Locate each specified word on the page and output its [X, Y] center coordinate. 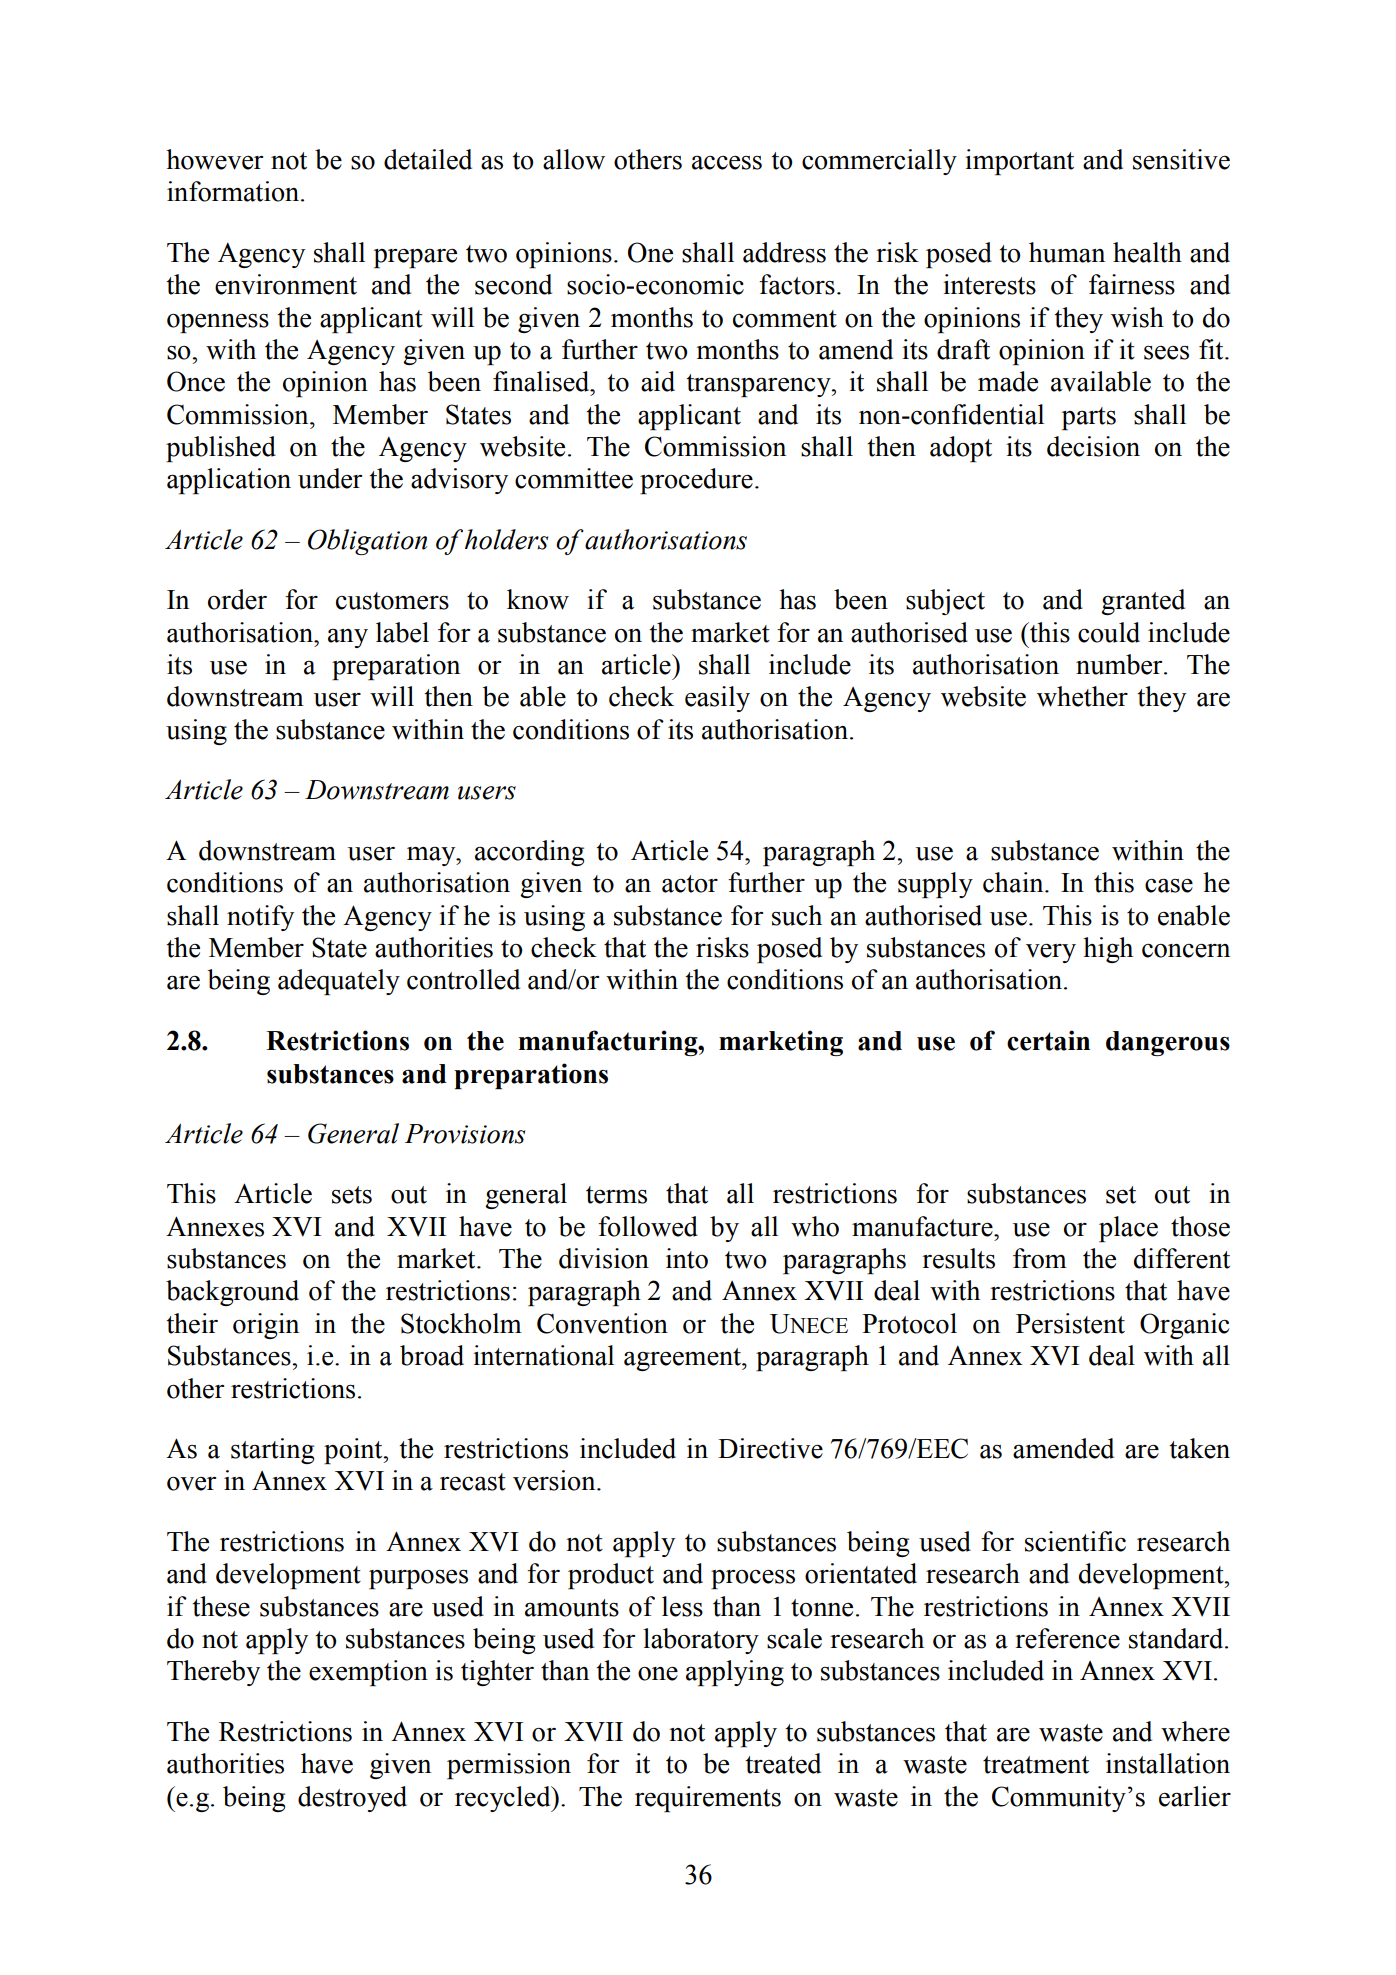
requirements [708, 1799]
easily [717, 699]
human [1067, 252]
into [687, 1258]
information [234, 191]
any [348, 638]
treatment [1036, 1765]
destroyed [352, 1799]
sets [352, 1195]
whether [1082, 696]
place [1128, 1229]
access [727, 163]
